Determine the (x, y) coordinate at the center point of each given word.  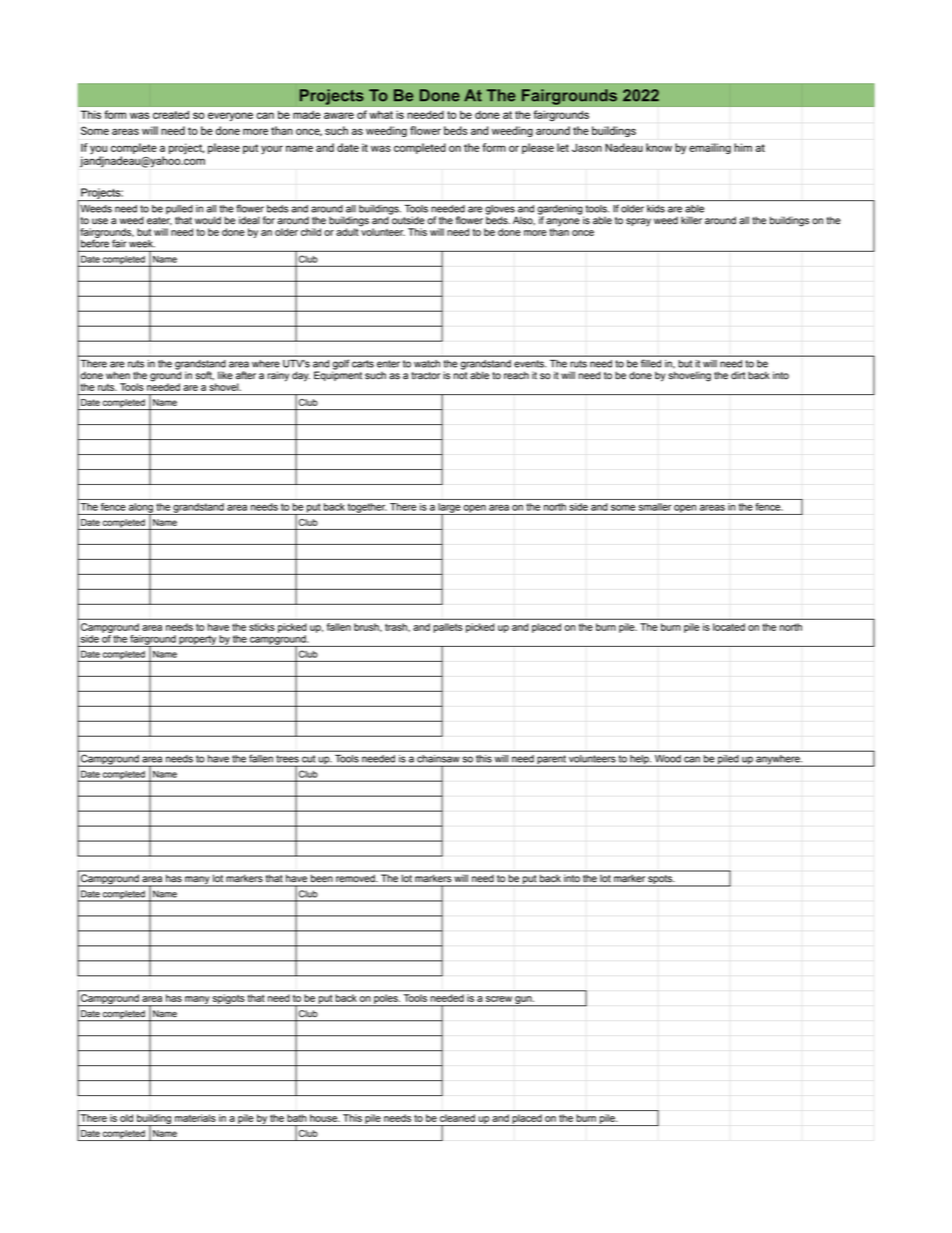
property (198, 641)
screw (499, 999)
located (729, 627)
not (460, 374)
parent (551, 761)
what (381, 115)
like (225, 375)
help (639, 761)
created (171, 115)
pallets (448, 628)
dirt (738, 375)
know (659, 147)
